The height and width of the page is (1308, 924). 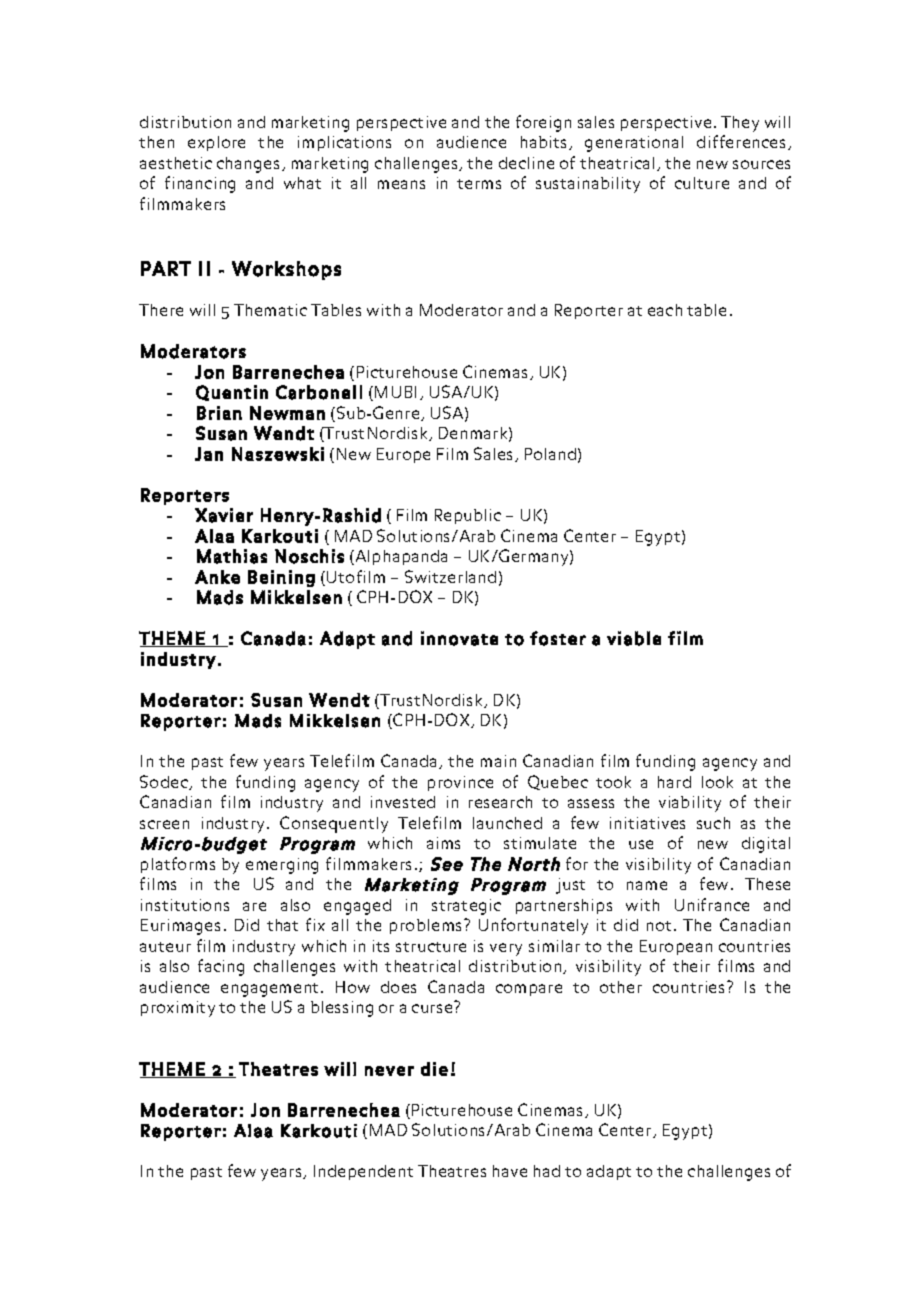 I want to click on explore, so click(x=216, y=143).
